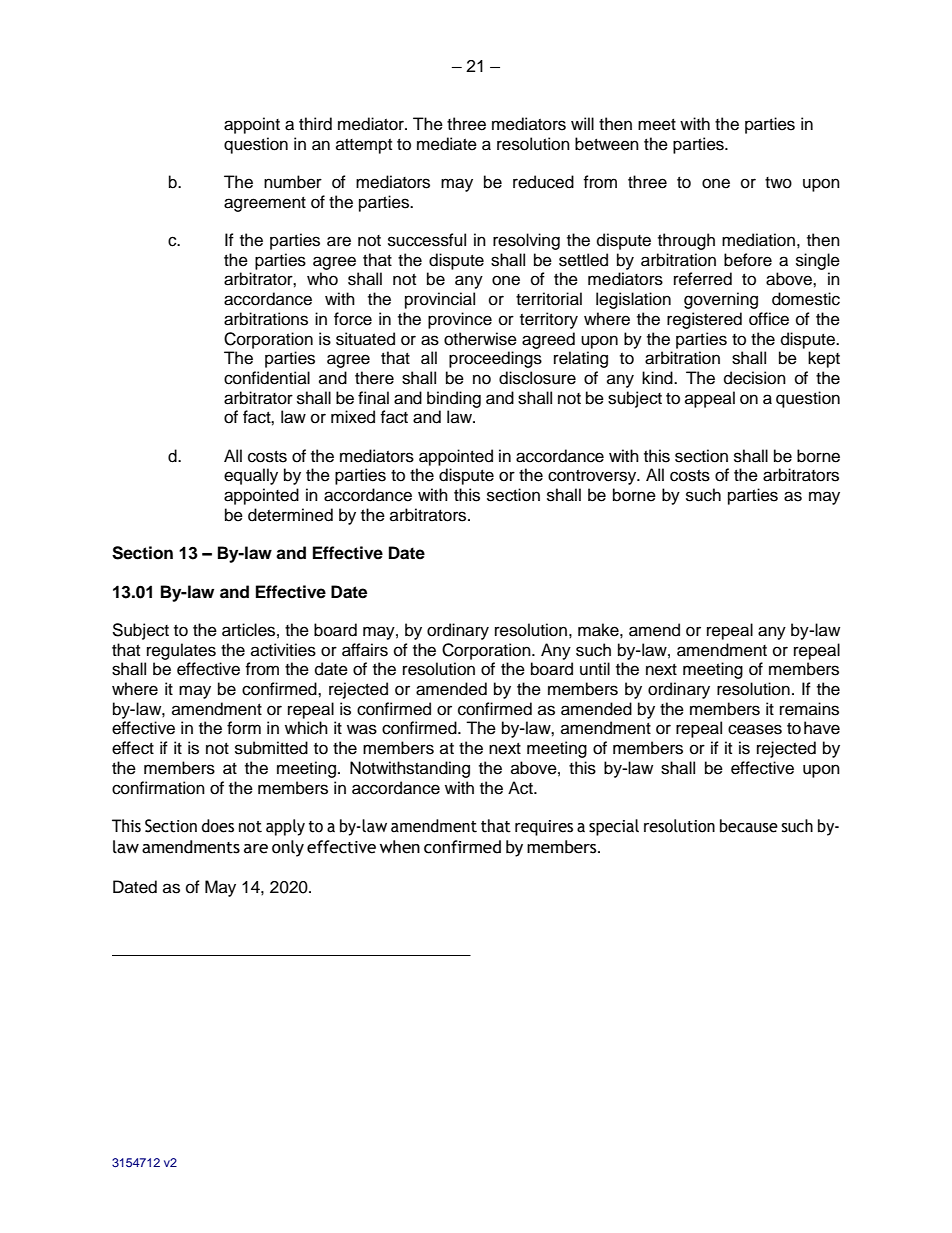  What do you see at coordinates (315, 124) in the screenshot?
I see `third` at bounding box center [315, 124].
